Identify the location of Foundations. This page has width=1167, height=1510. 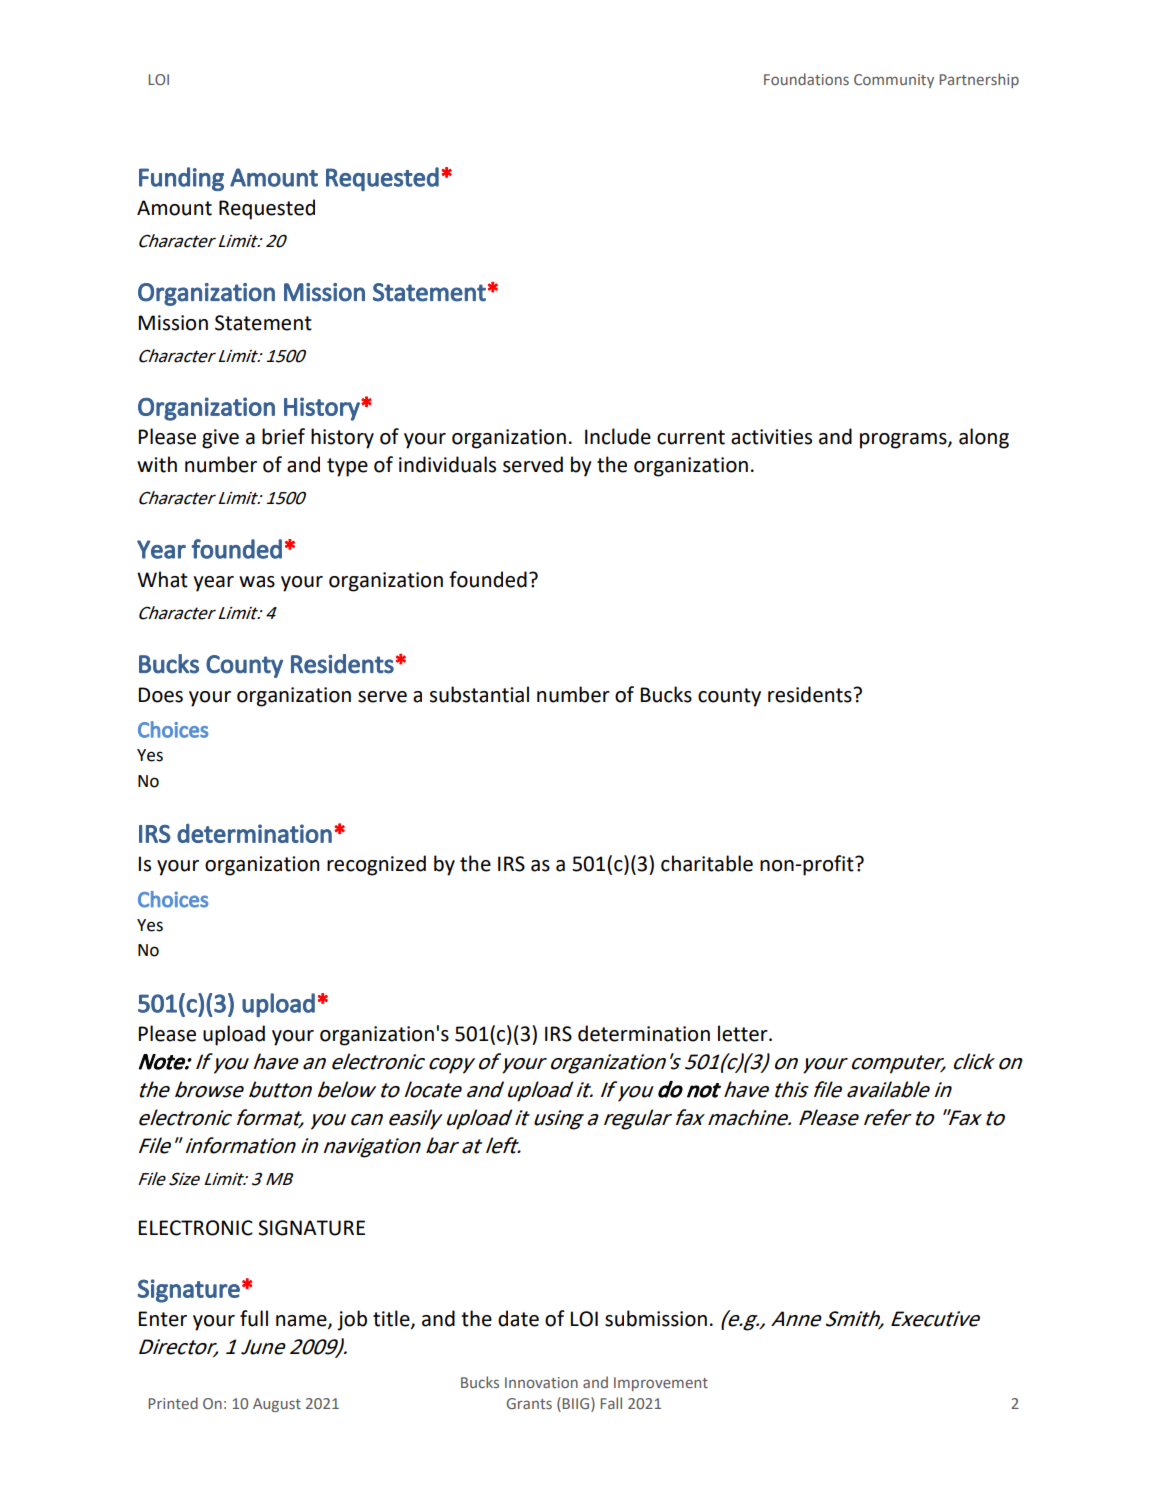
(806, 79).
